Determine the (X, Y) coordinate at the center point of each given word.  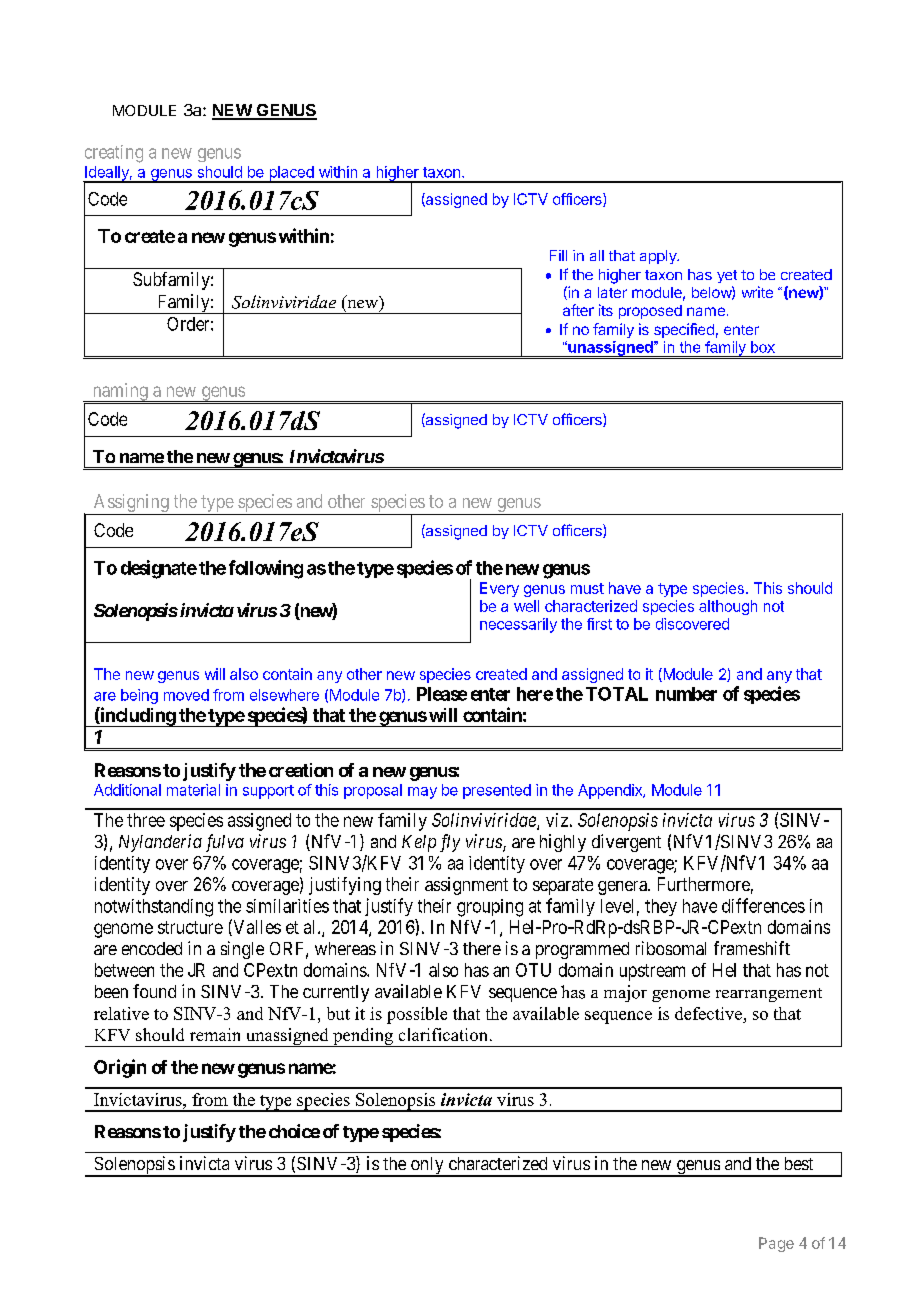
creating (114, 154)
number (686, 694)
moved (186, 695)
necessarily (518, 625)
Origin (120, 1068)
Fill (558, 255)
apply (659, 257)
